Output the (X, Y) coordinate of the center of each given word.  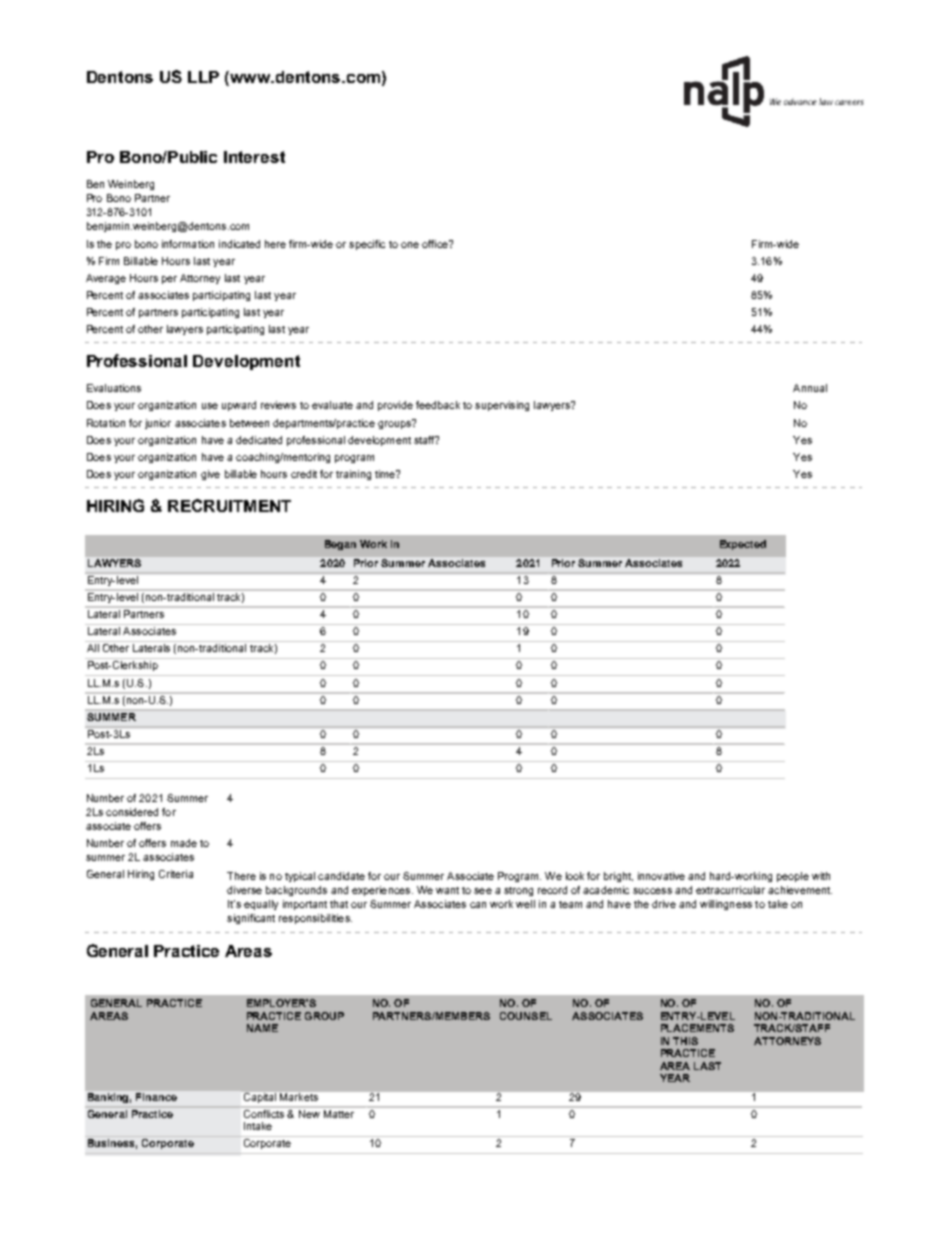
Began (340, 545)
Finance (156, 1097)
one (410, 245)
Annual (810, 388)
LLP (203, 77)
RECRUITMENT (229, 505)
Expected (743, 545)
